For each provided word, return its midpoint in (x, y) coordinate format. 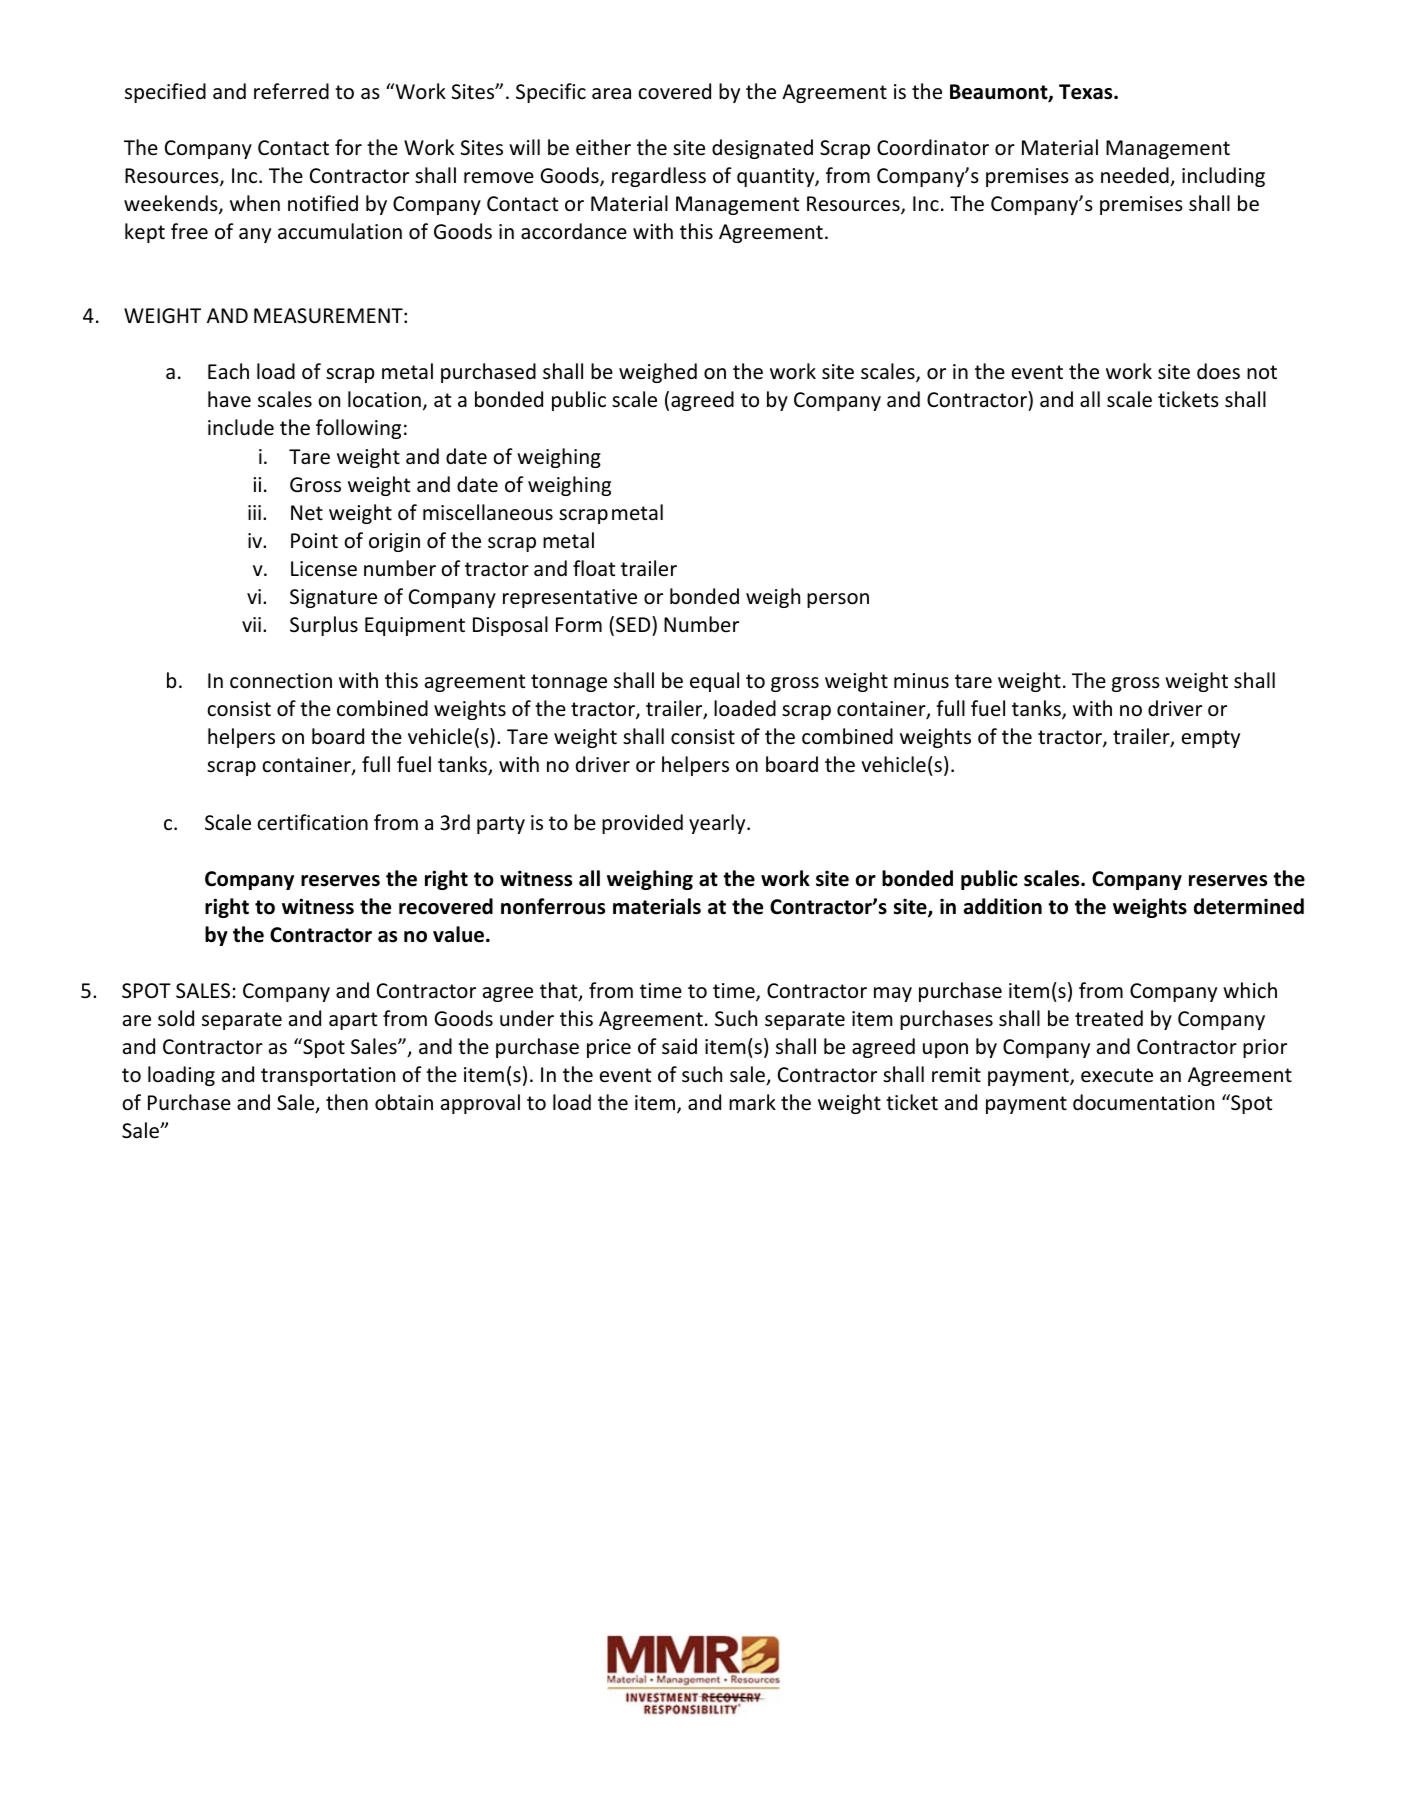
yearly (718, 824)
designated (762, 149)
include (241, 427)
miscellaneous (488, 512)
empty (1211, 739)
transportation (328, 1076)
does (1218, 371)
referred (291, 91)
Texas (1087, 92)
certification (312, 822)
